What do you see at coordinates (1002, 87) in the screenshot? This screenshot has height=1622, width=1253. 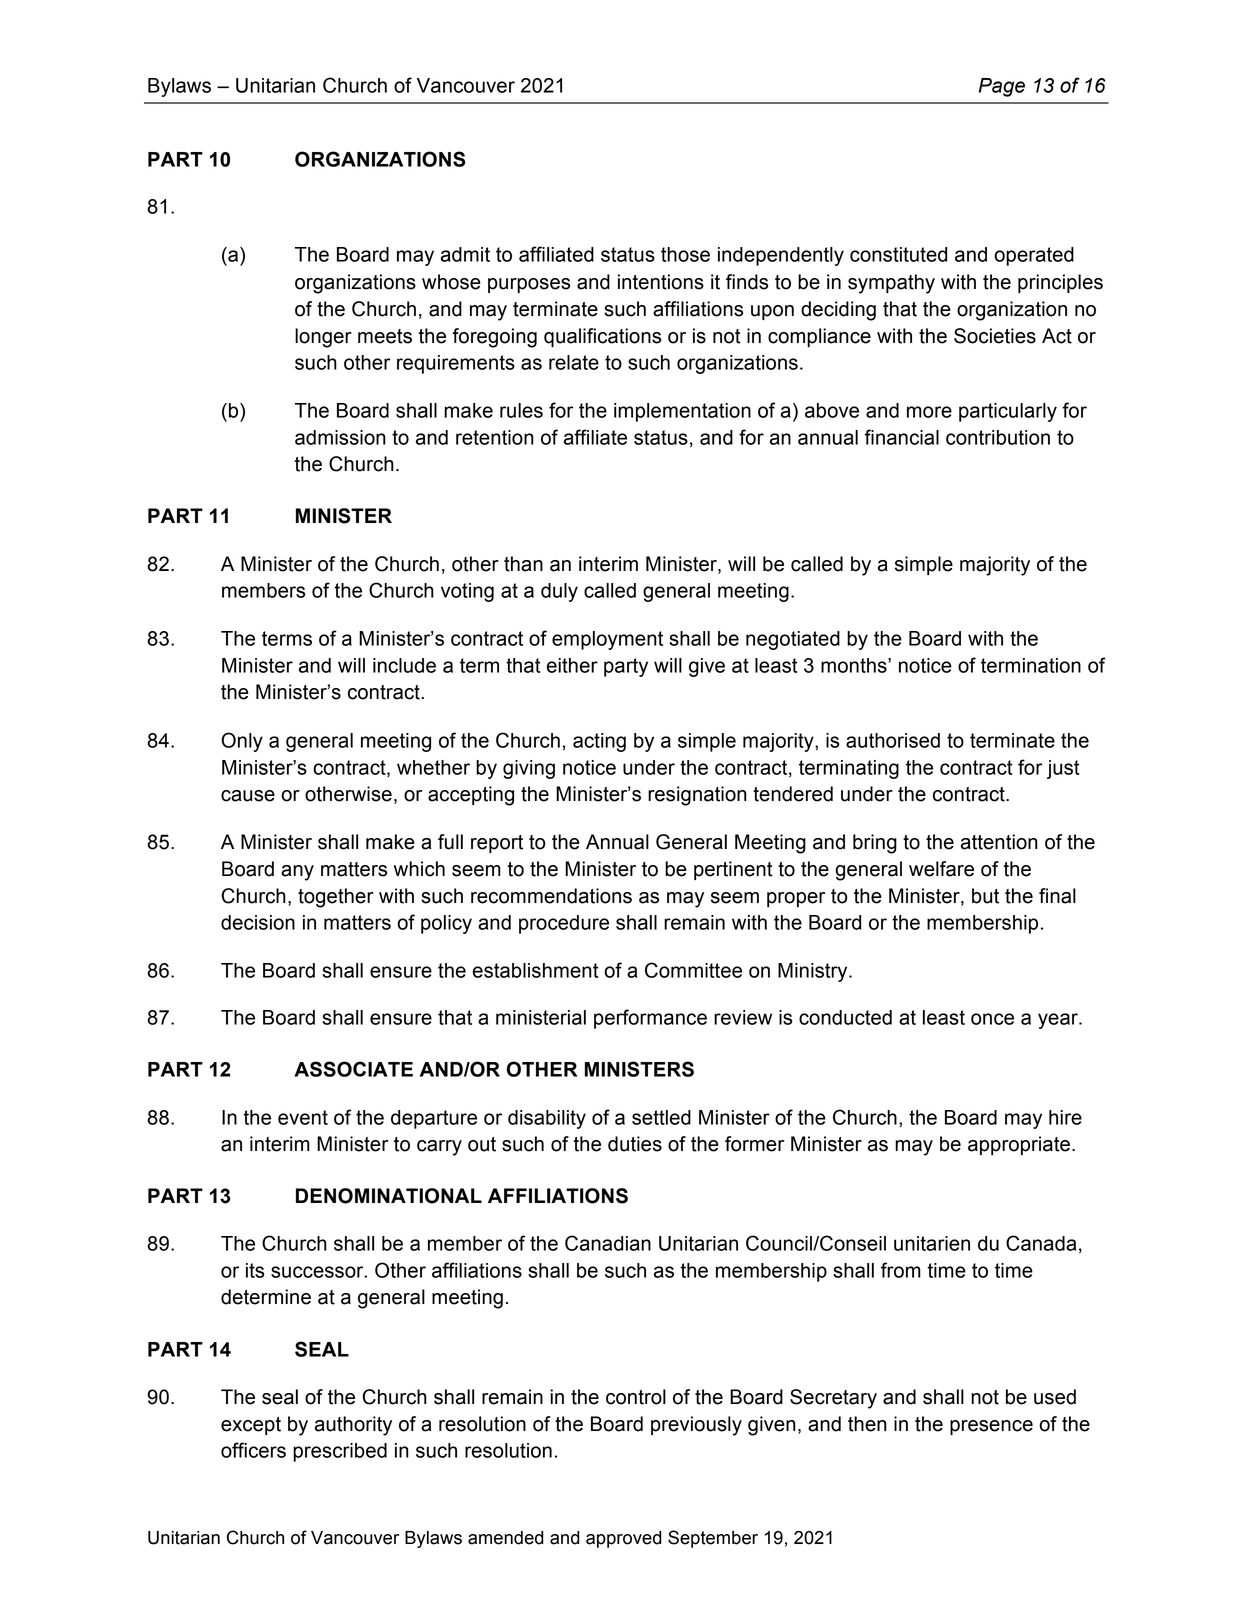 I see `Page` at bounding box center [1002, 87].
